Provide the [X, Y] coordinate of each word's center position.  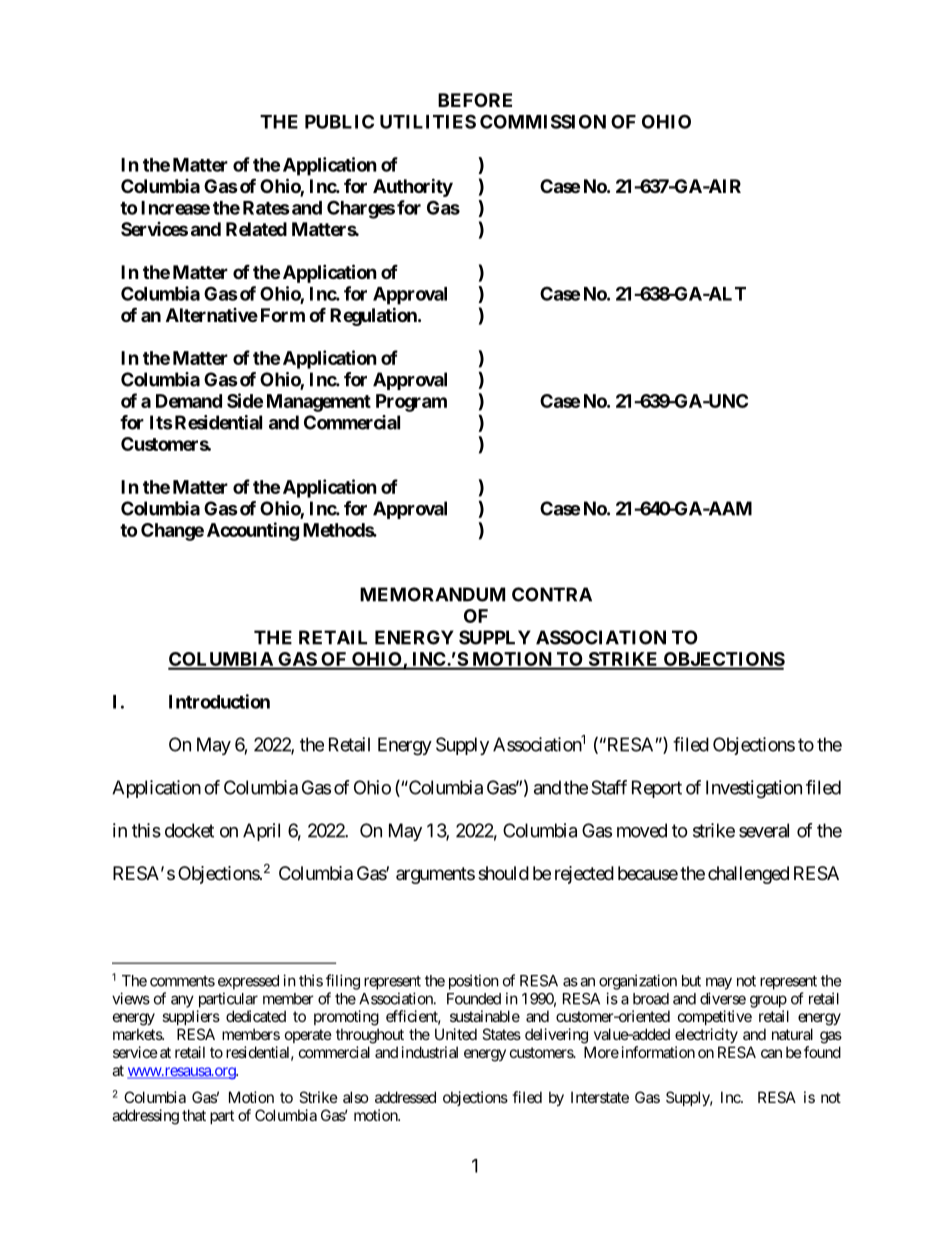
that [194, 1115]
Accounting [253, 531]
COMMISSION [543, 121]
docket [189, 830]
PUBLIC [339, 121]
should [503, 873]
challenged [748, 875]
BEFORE [475, 100]
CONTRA [552, 594]
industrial [430, 1052]
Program [411, 403]
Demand [189, 401]
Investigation [754, 789]
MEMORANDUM [432, 594]
